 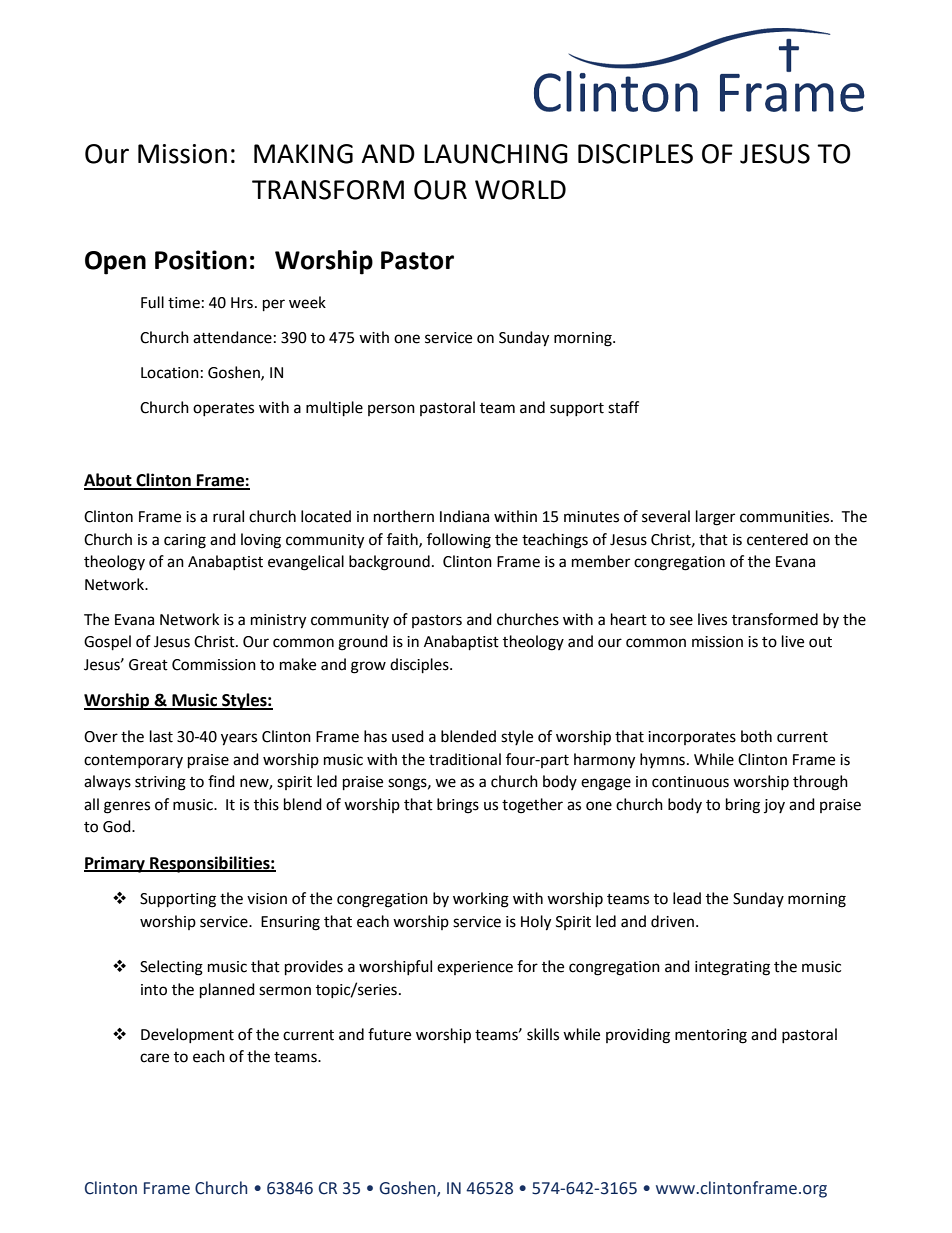 What do you see at coordinates (711, 1036) in the page?
I see `mentoring` at bounding box center [711, 1036].
